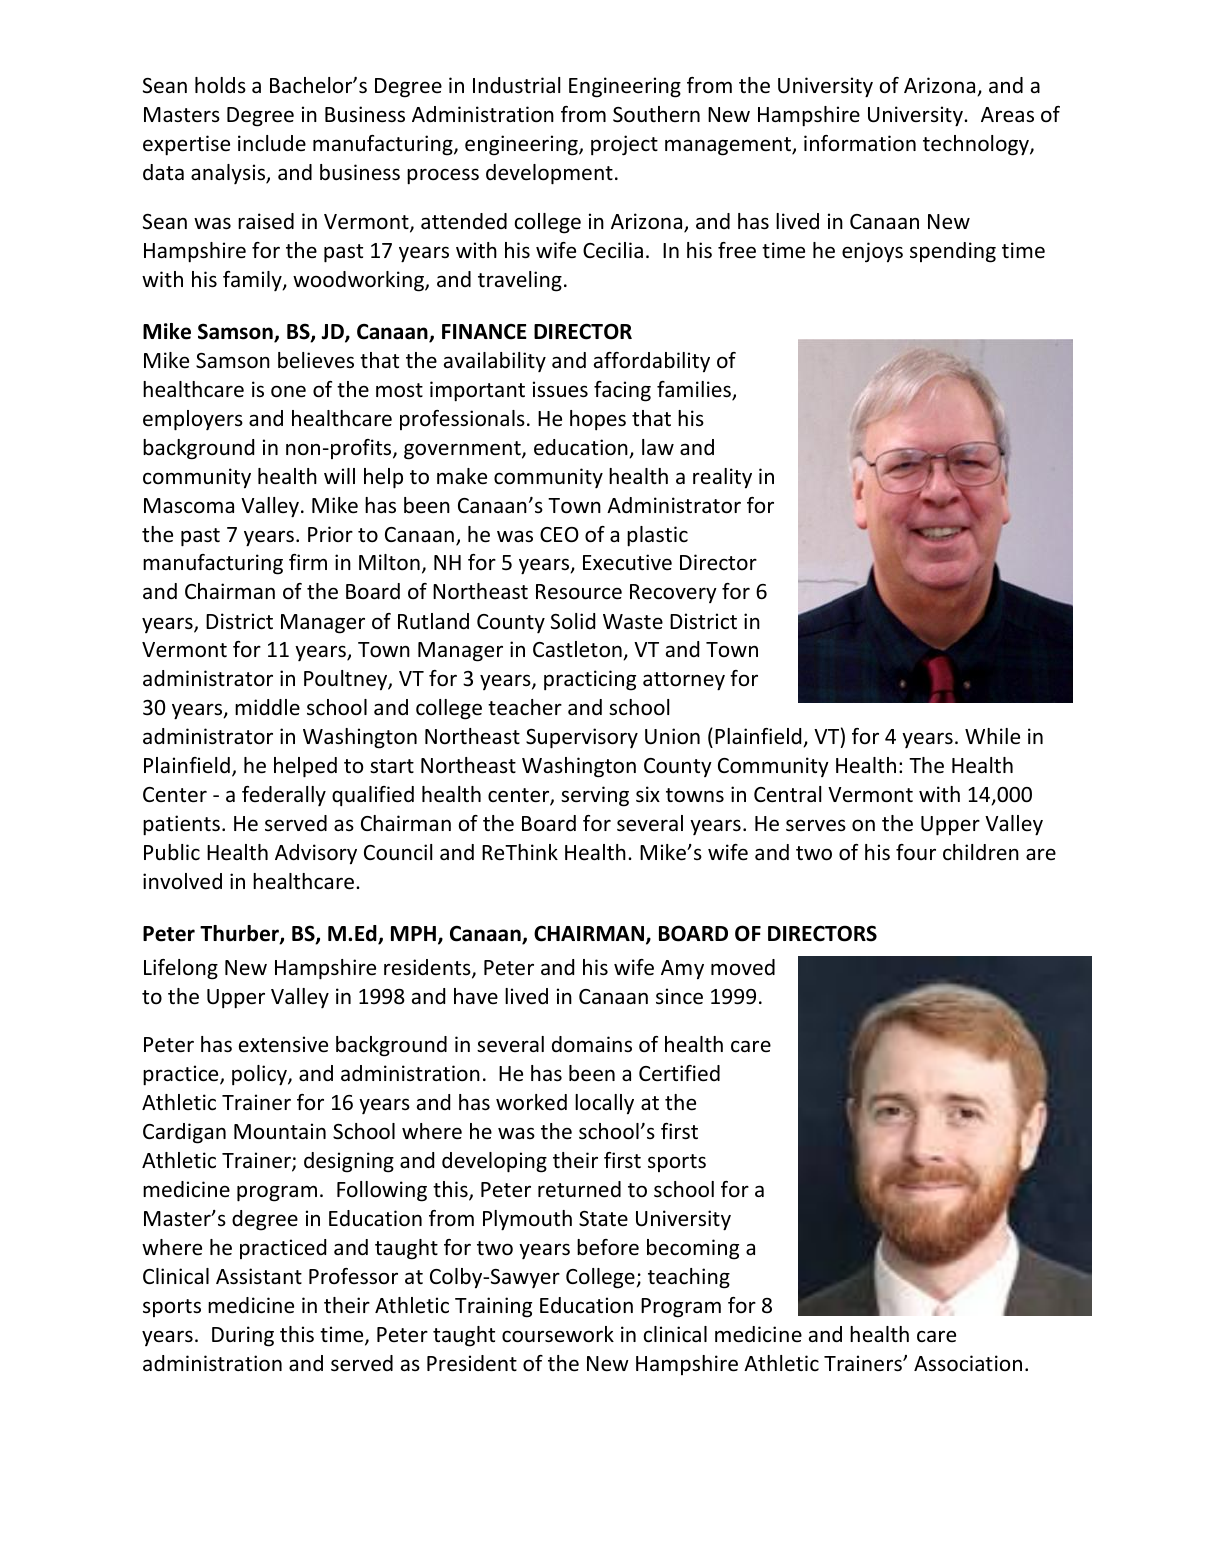 Image resolution: width=1208 pixels, height=1564 pixels. I want to click on Association, so click(968, 1363).
